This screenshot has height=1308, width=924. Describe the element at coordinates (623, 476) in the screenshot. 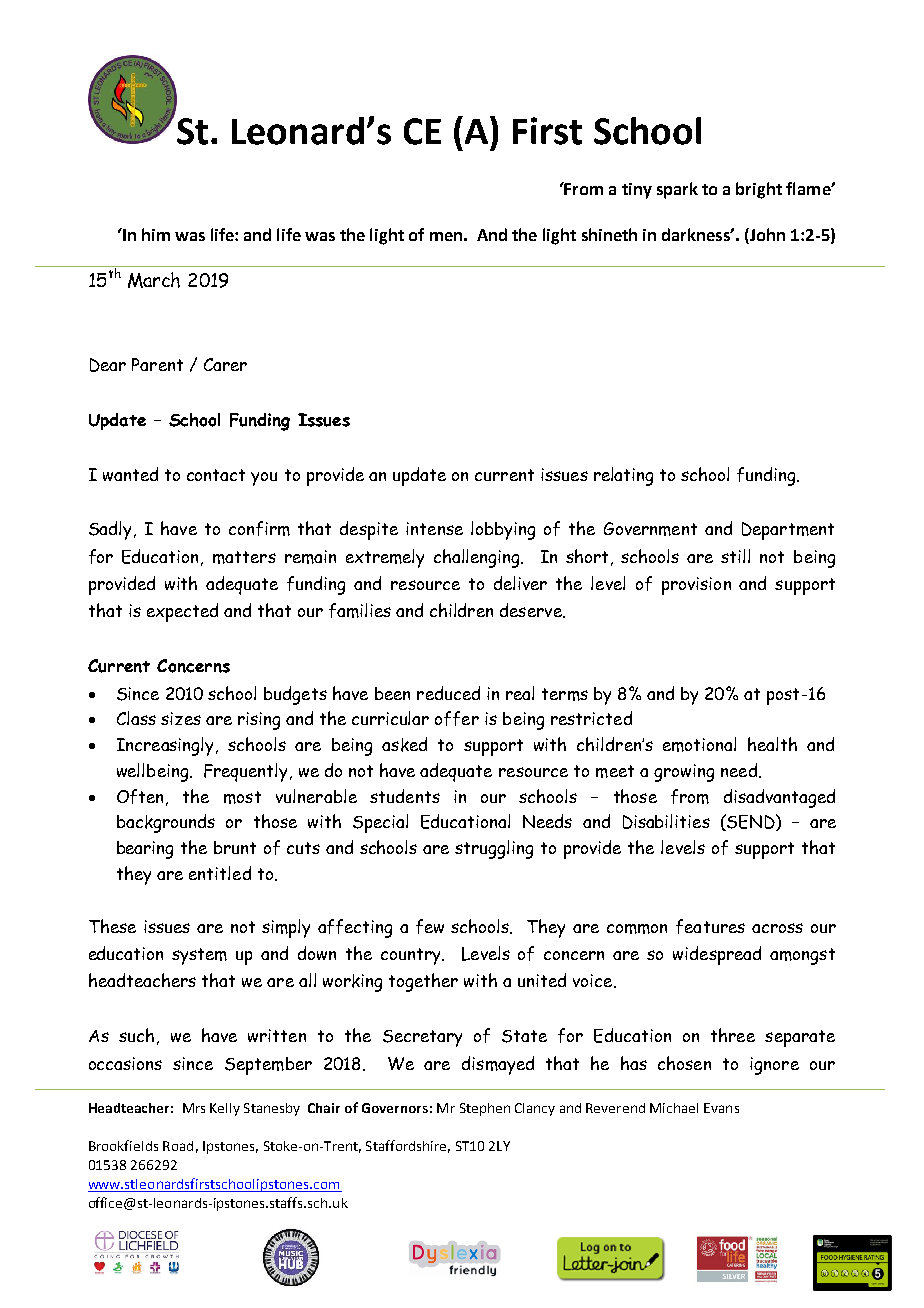

I see `relating` at that location.
